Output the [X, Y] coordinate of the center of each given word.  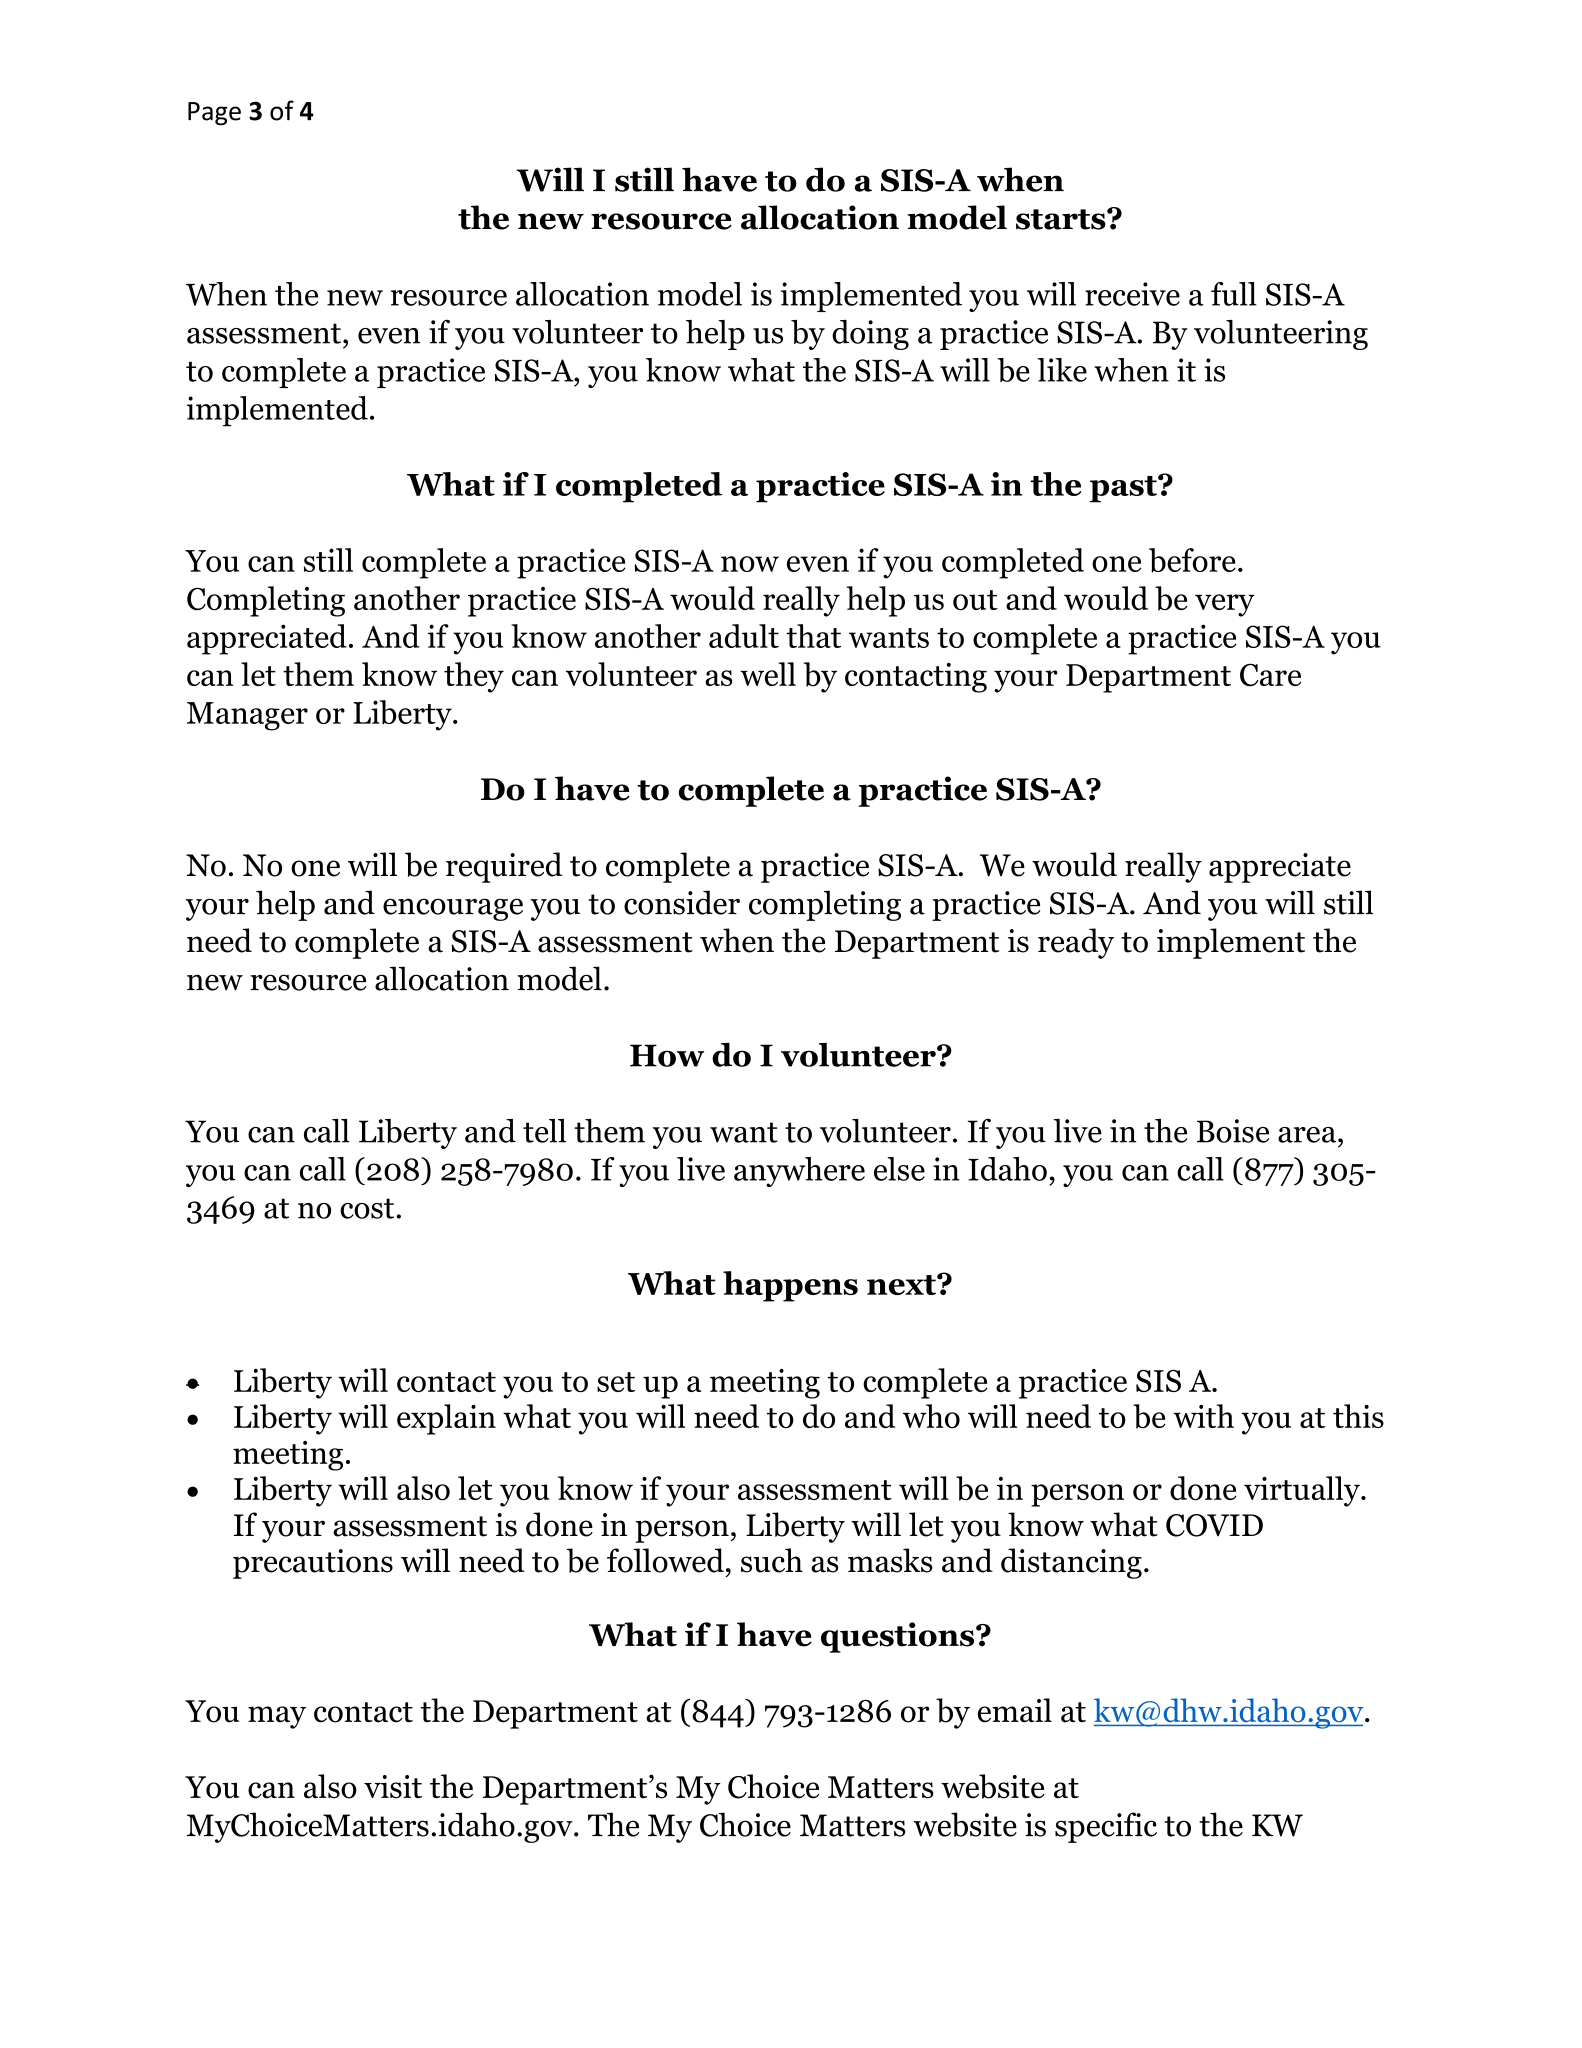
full [1234, 294]
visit [393, 1787]
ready [1076, 943]
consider [682, 902]
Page [214, 113]
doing [870, 335]
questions [899, 1637]
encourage [453, 909]
